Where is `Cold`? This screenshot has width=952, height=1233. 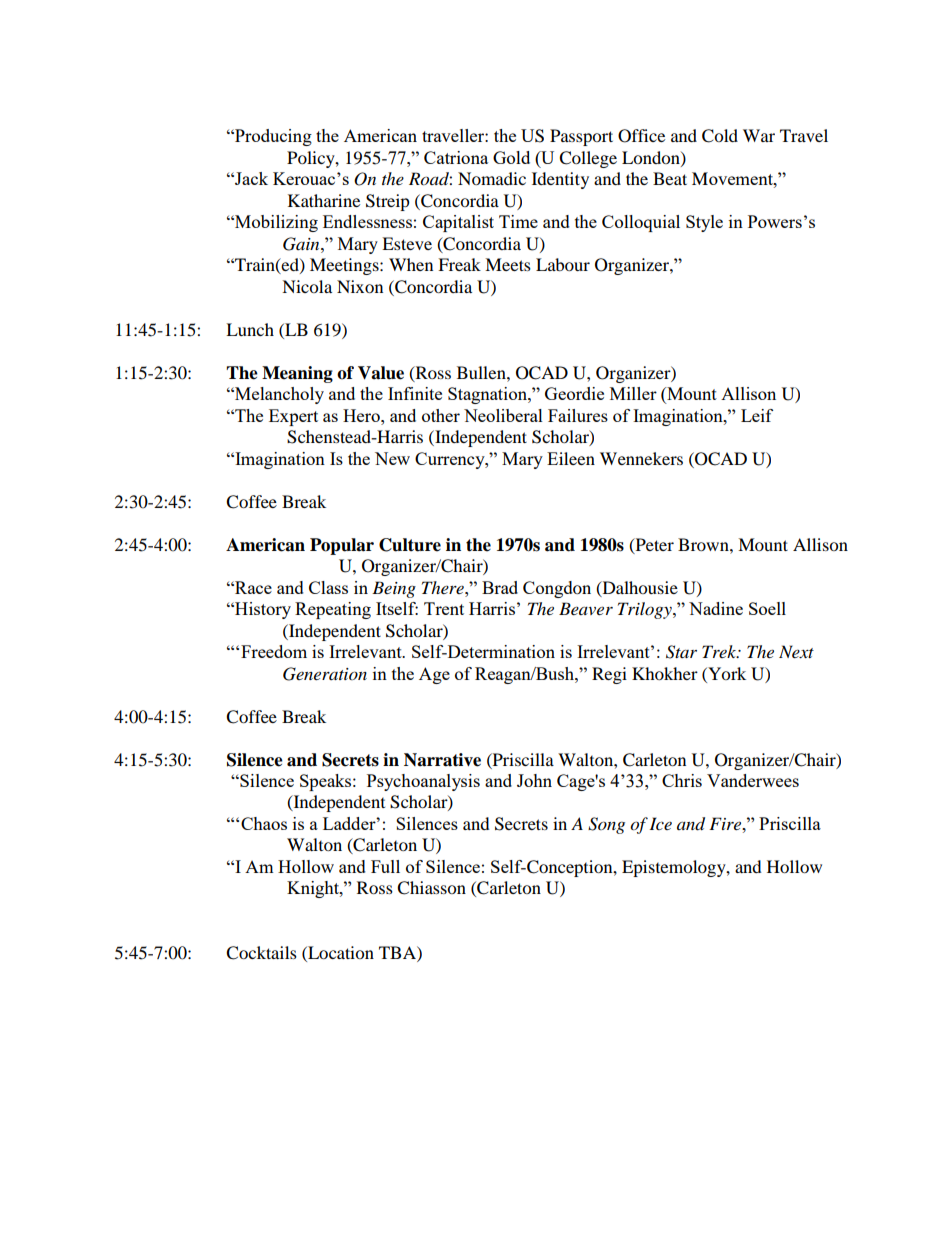 Cold is located at coordinates (720, 136).
